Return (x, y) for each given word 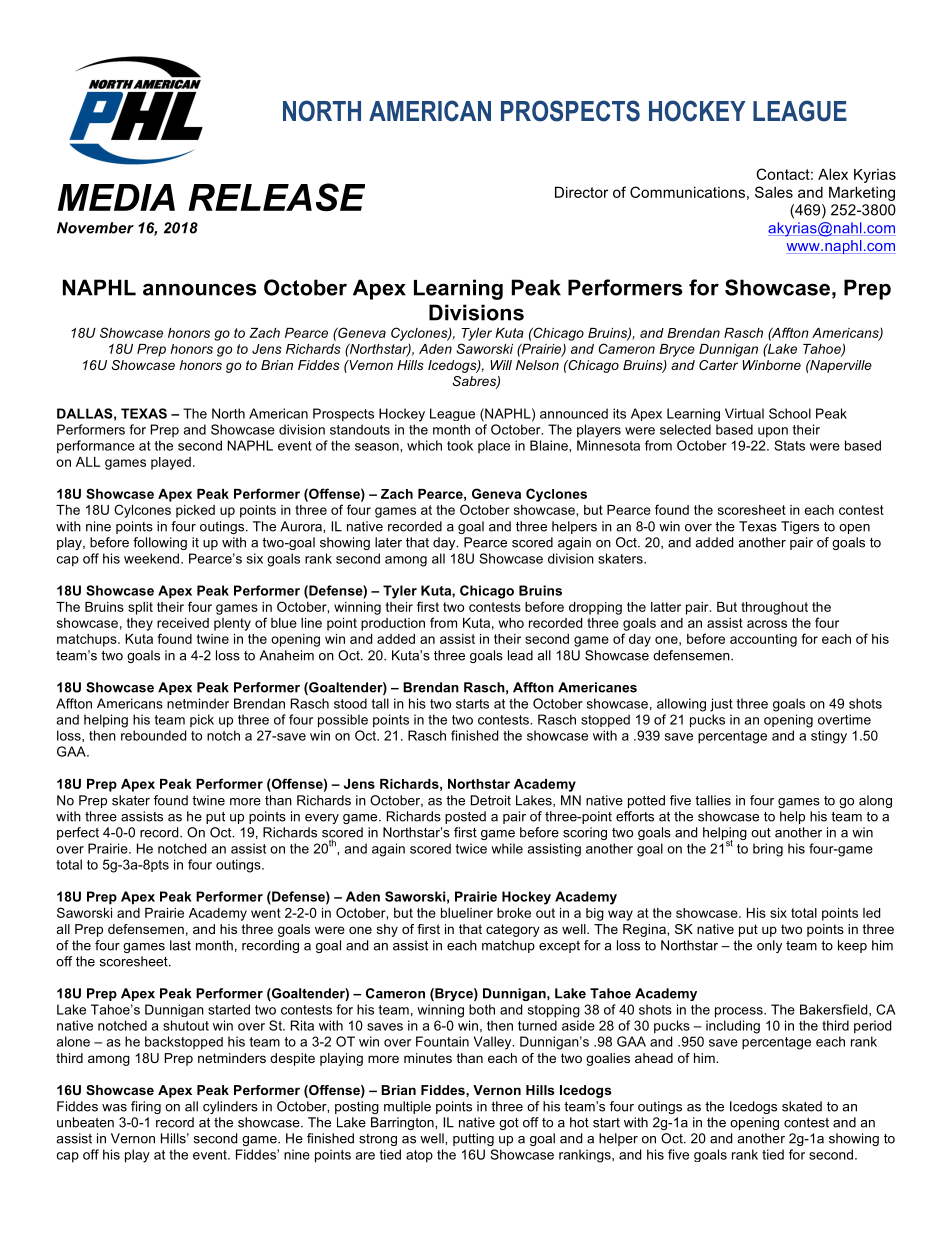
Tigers (800, 527)
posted (465, 817)
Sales (774, 192)
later (388, 542)
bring (768, 850)
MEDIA (116, 197)
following (160, 543)
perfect (78, 833)
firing (146, 1107)
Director (581, 192)
